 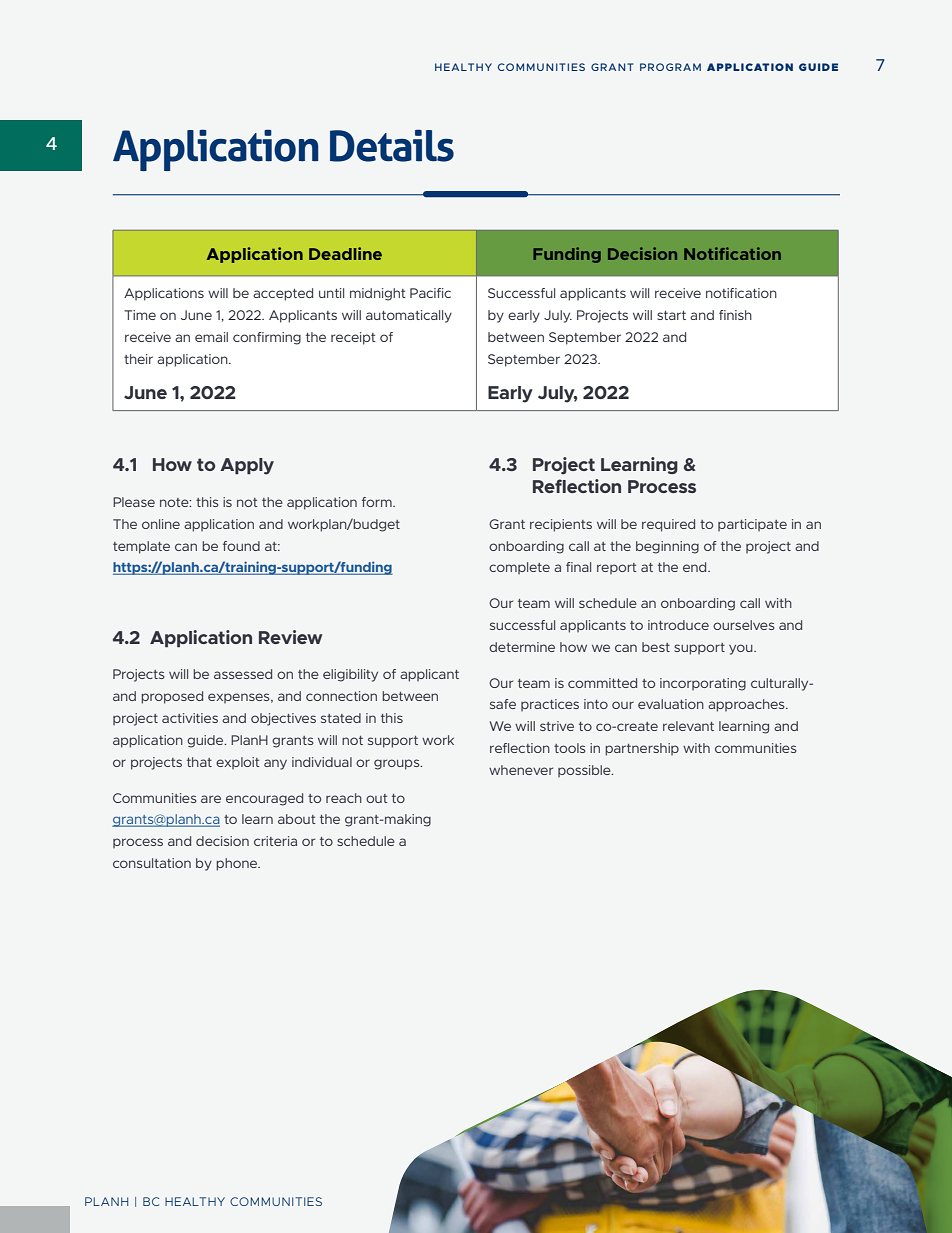 I want to click on form, so click(x=378, y=502).
